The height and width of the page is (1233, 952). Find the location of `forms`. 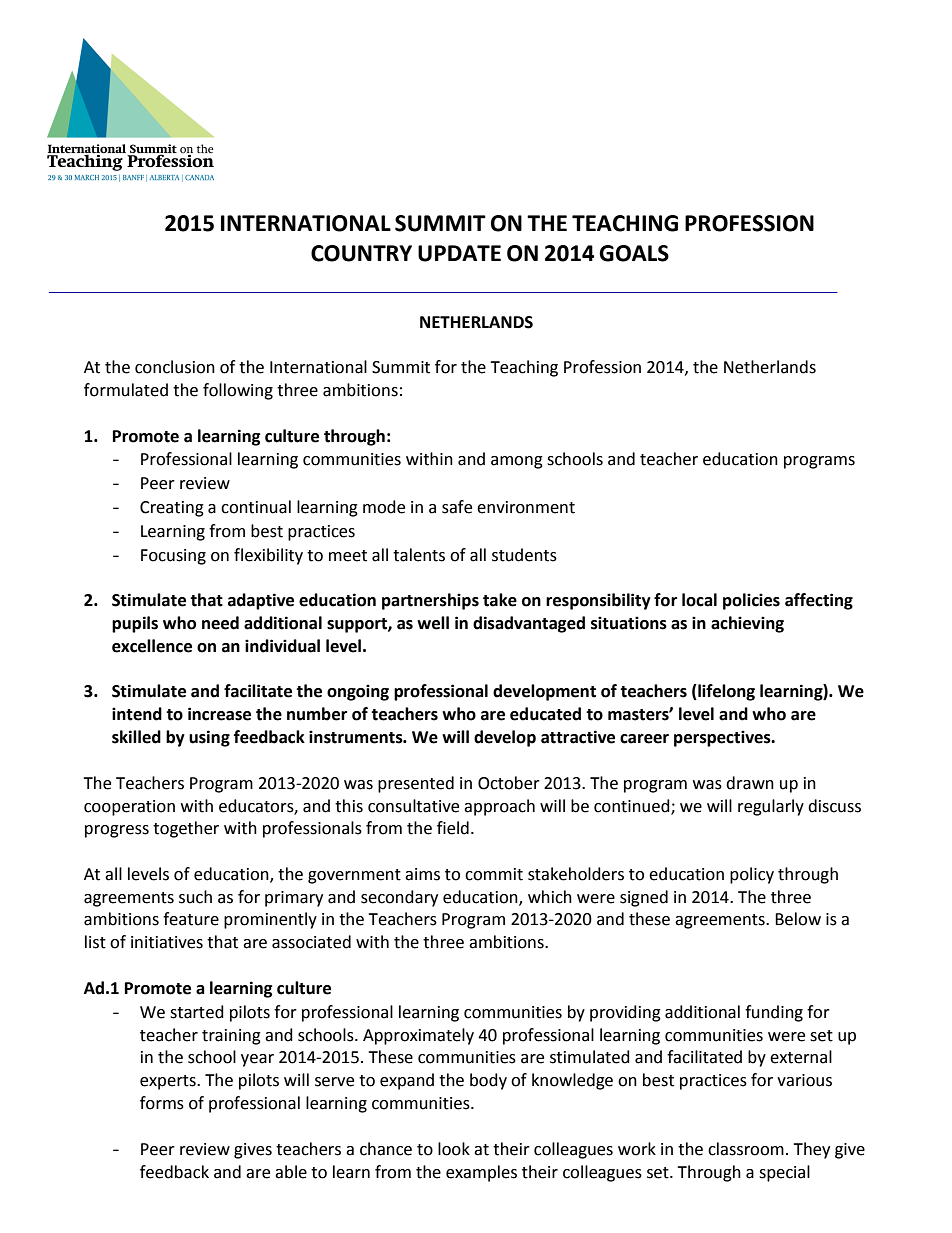

forms is located at coordinates (162, 1103).
